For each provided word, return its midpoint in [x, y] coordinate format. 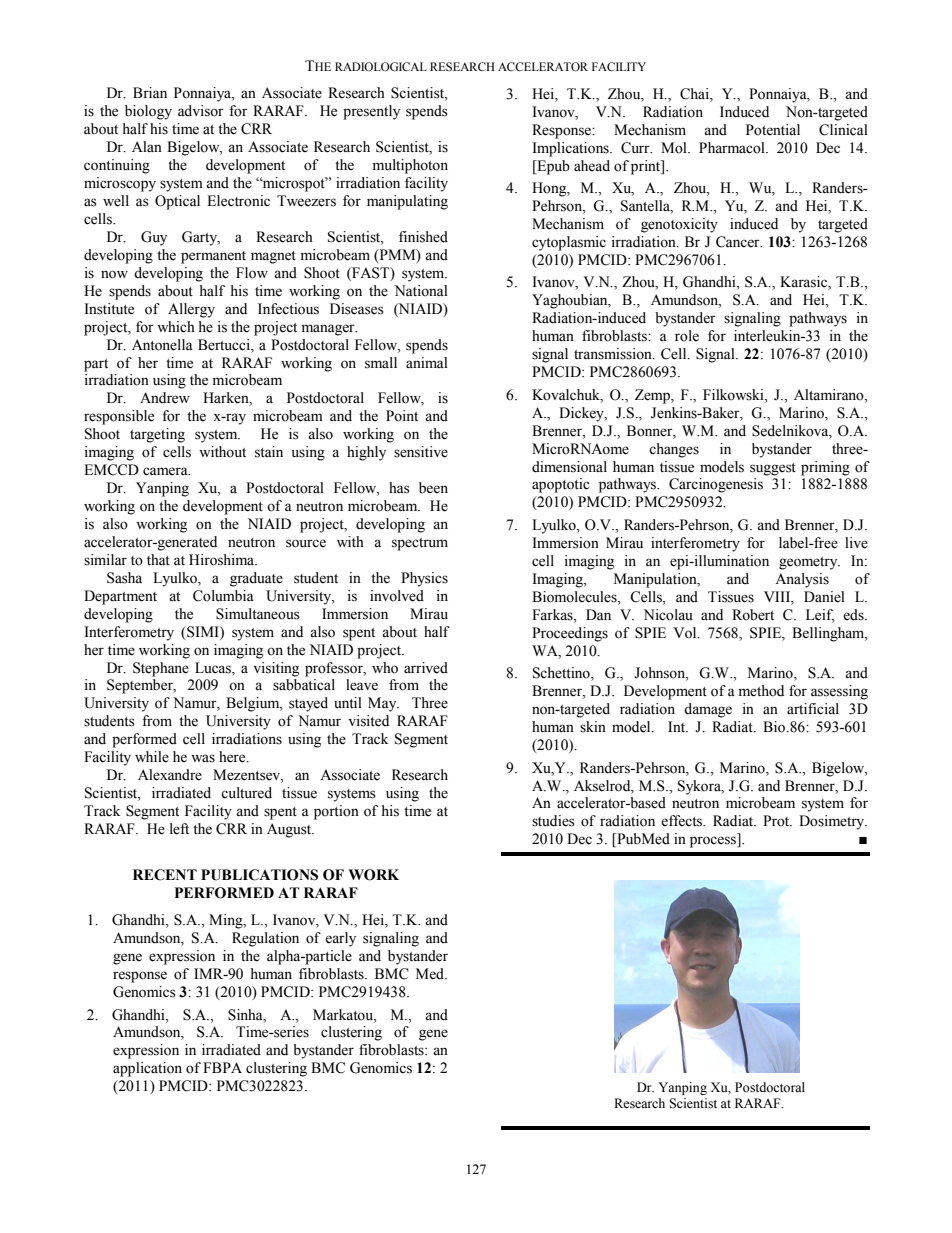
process [714, 842]
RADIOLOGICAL [381, 67]
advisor [201, 111]
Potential [773, 130]
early [340, 939]
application [147, 1069]
